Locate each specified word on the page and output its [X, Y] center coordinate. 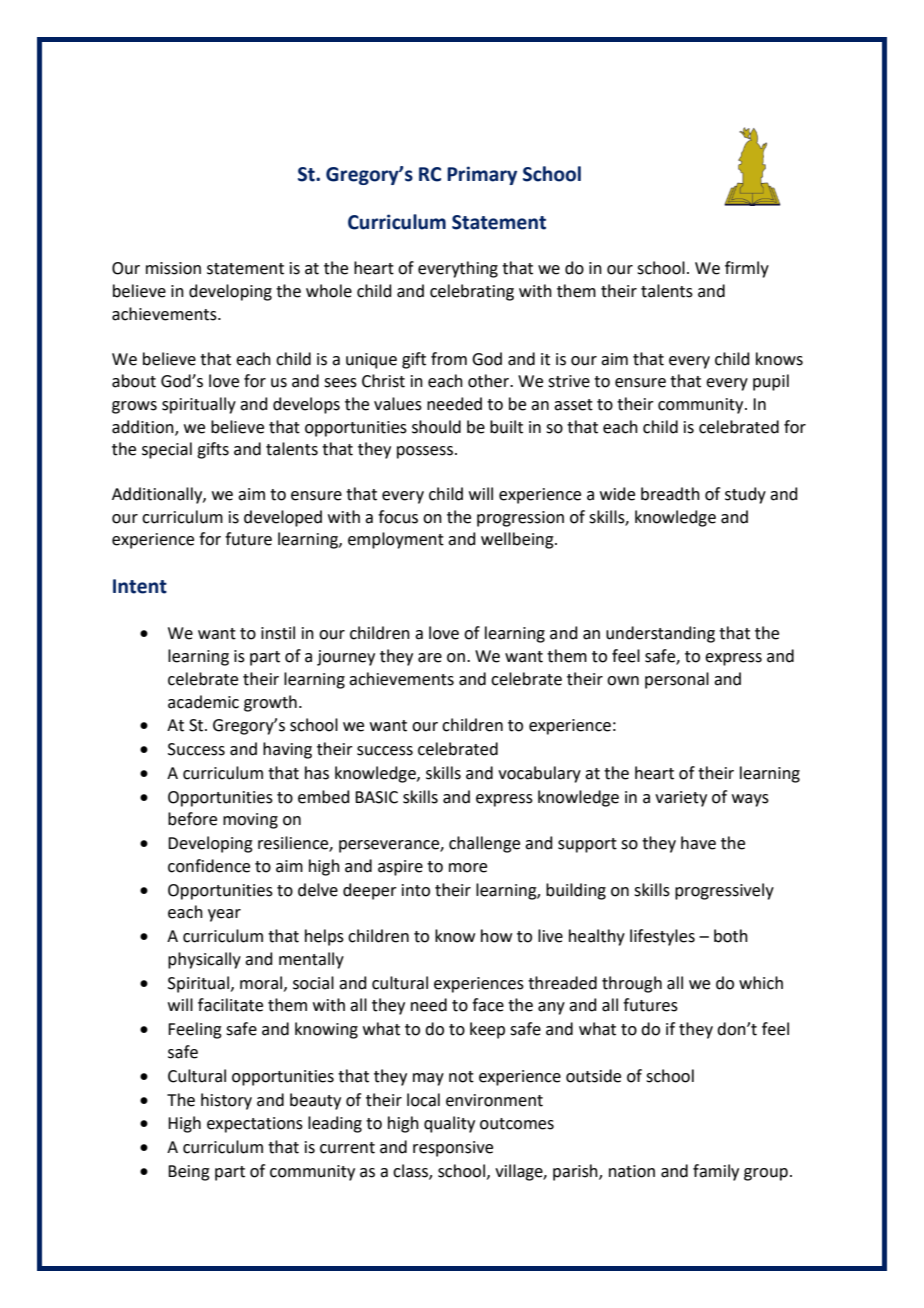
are [430, 658]
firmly [747, 269]
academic [203, 702]
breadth [670, 494]
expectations [255, 1125]
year [224, 915]
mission [173, 268]
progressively [724, 891]
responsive [453, 1149]
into [416, 890]
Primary [482, 175]
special [167, 450]
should [436, 427]
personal [677, 680]
